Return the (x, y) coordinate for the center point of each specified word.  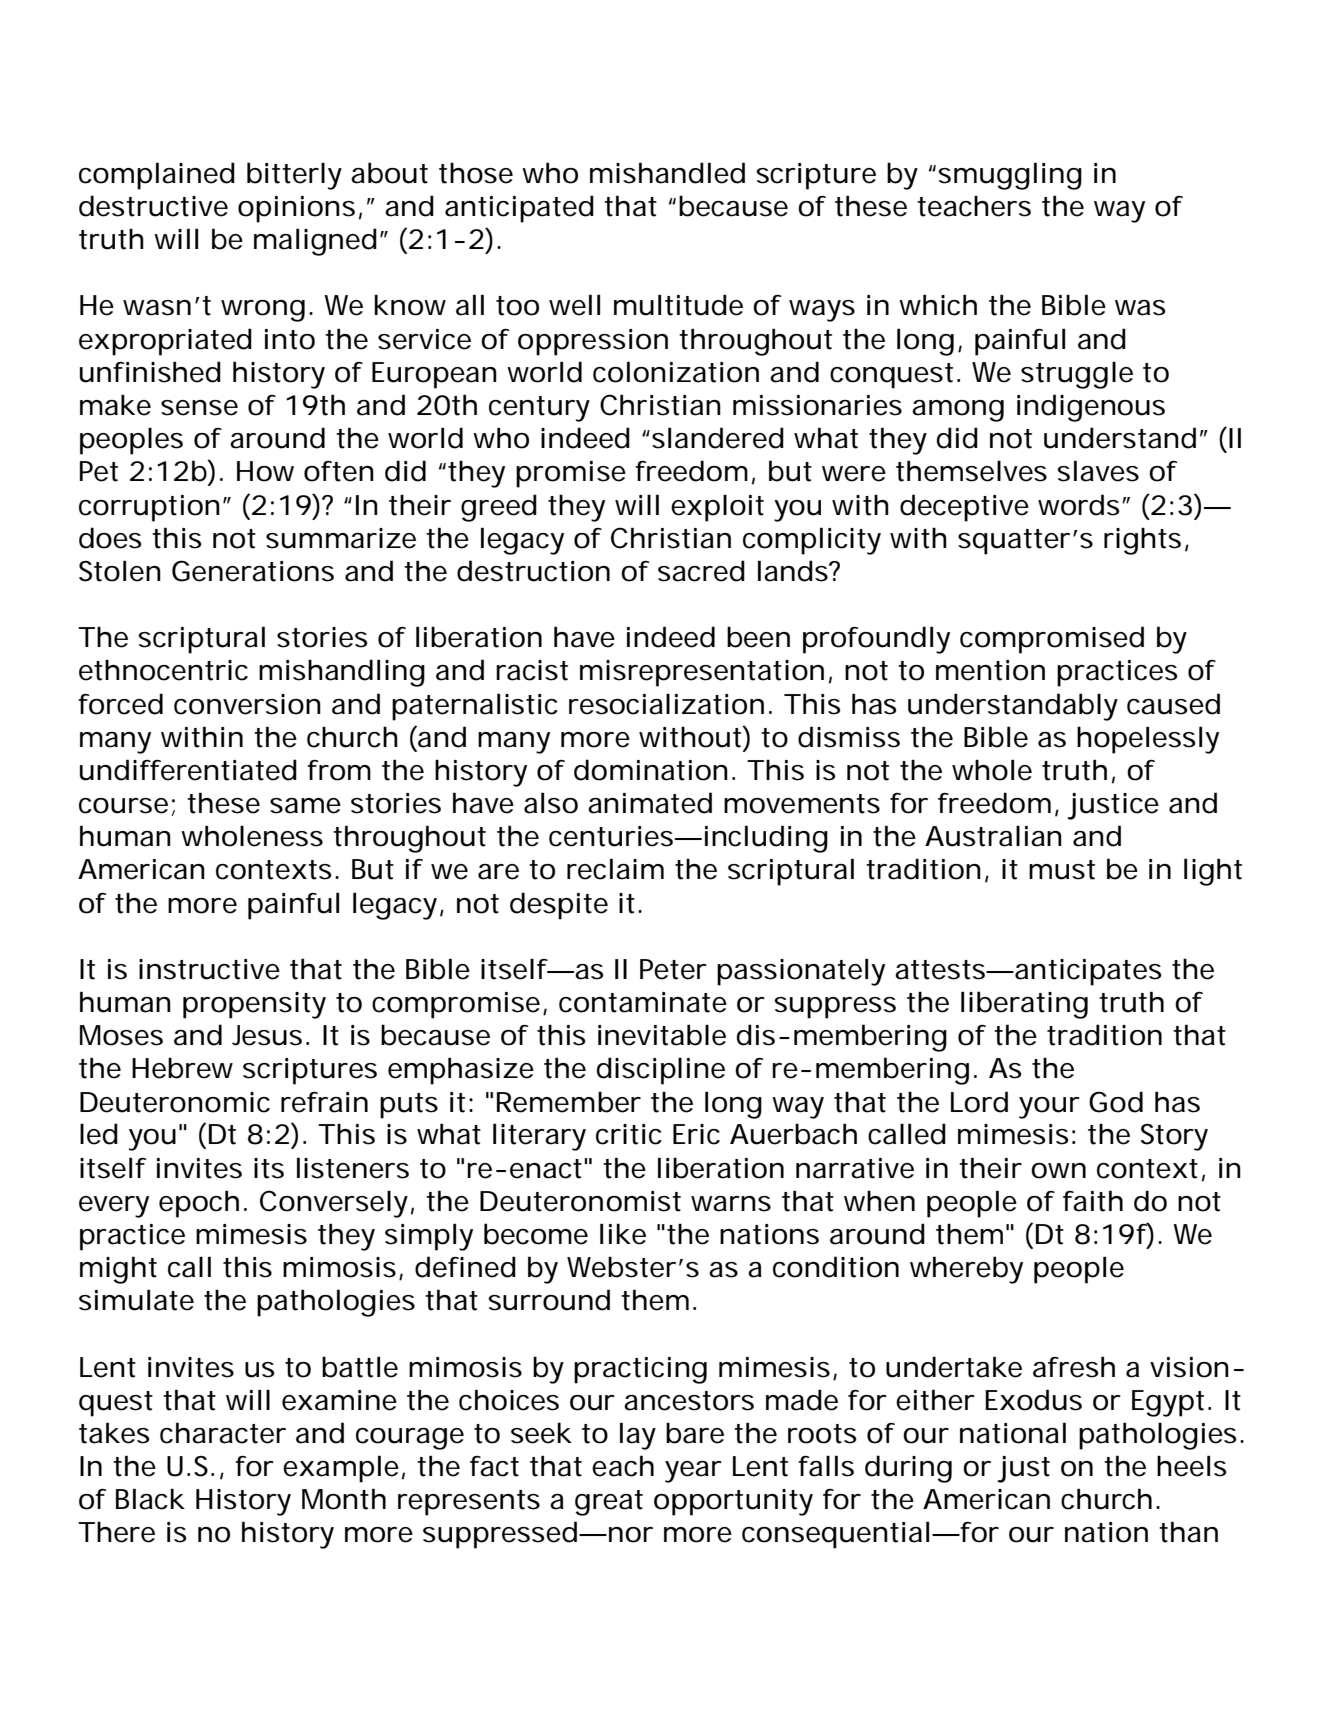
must (1062, 870)
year (693, 1472)
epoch (199, 1204)
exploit (717, 508)
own (1058, 1171)
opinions (296, 209)
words (1080, 505)
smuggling (1010, 176)
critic (629, 1134)
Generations (253, 571)
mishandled (667, 173)
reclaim (615, 869)
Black (150, 1499)
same (305, 806)
